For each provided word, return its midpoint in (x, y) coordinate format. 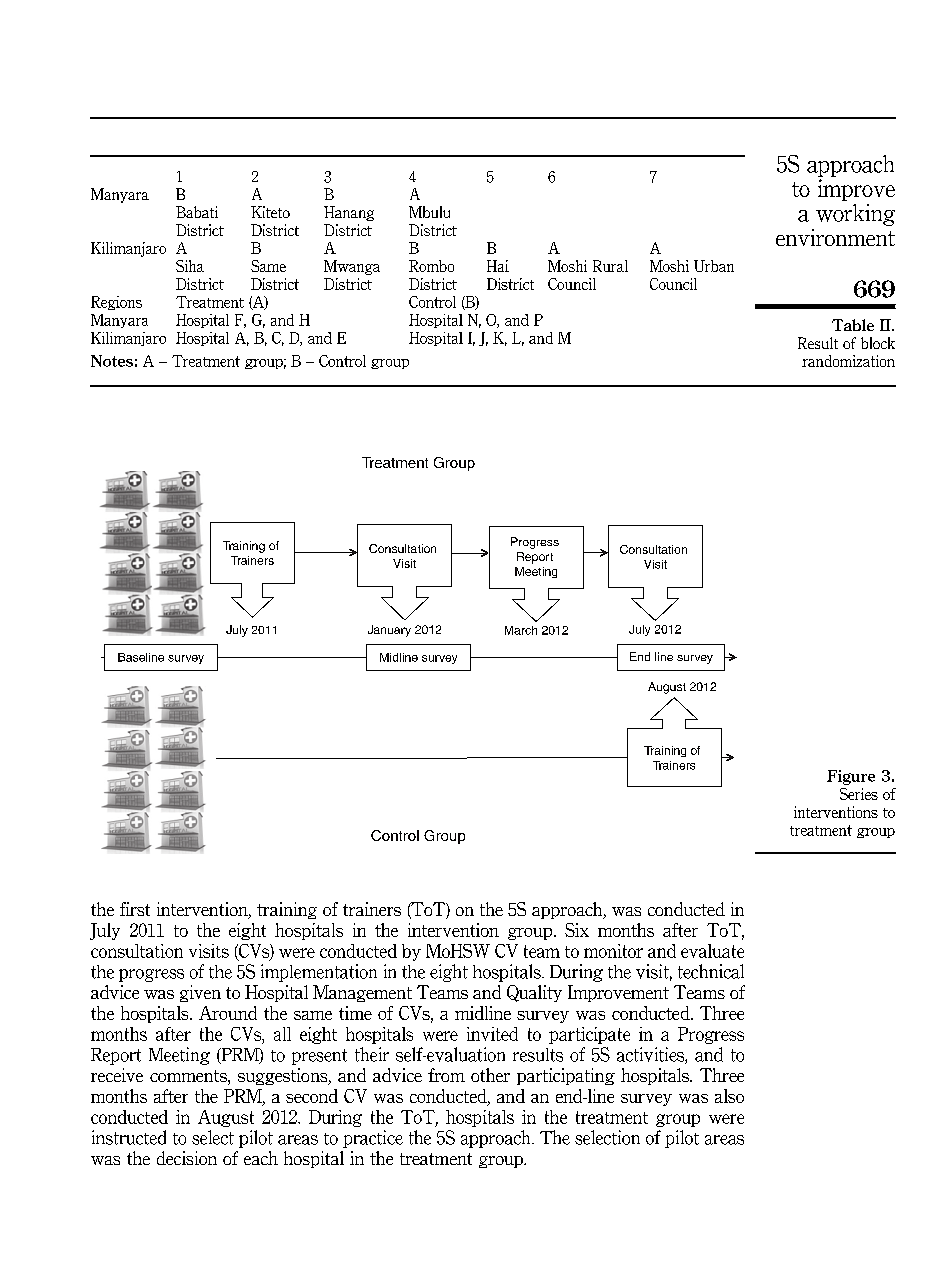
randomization (848, 361)
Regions (116, 303)
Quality (534, 993)
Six (577, 930)
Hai (498, 266)
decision (187, 1158)
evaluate (712, 951)
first (135, 909)
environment (835, 237)
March (521, 630)
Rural (610, 266)
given (200, 993)
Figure (851, 777)
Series (859, 794)
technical (711, 971)
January (389, 631)
